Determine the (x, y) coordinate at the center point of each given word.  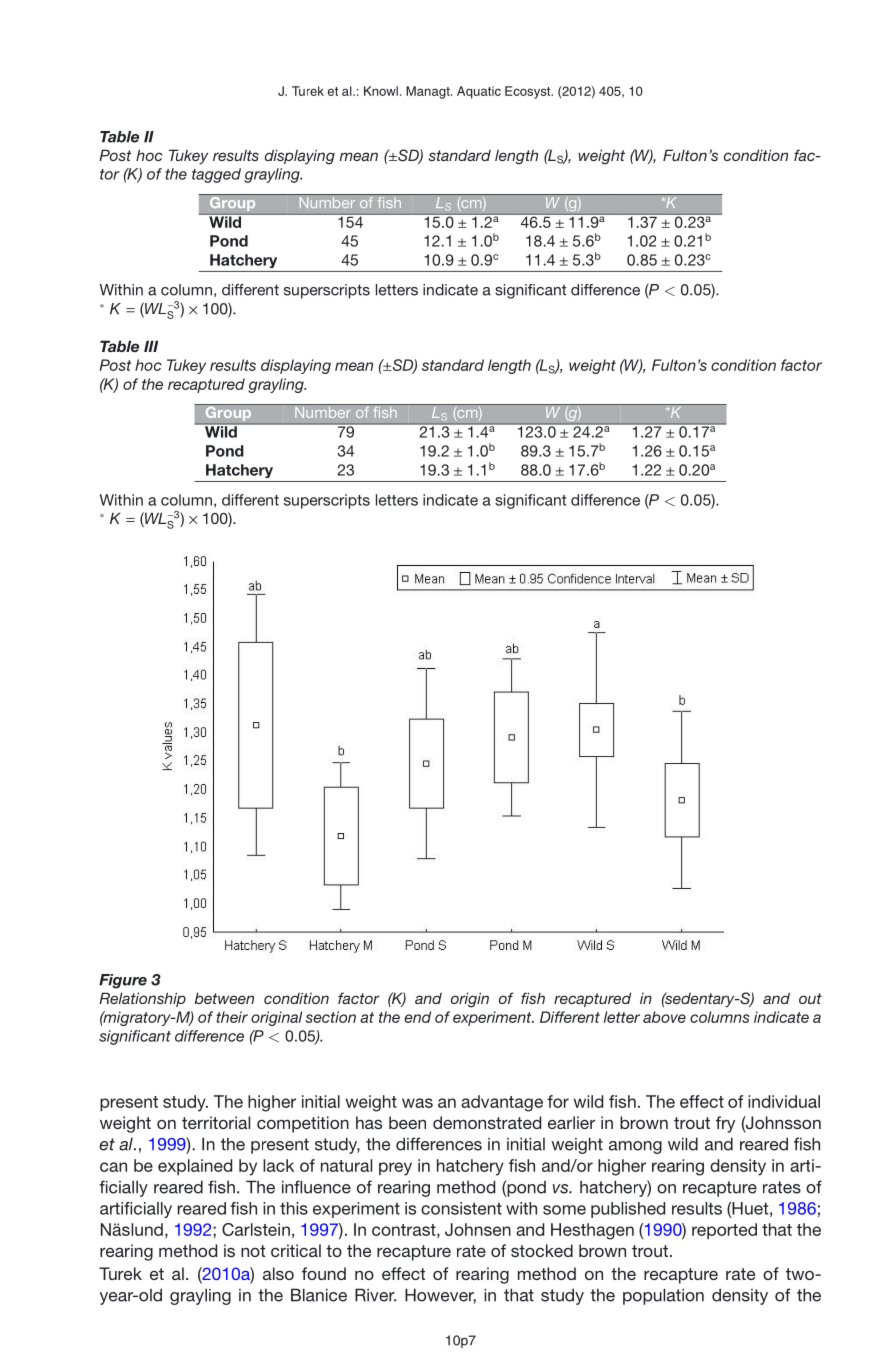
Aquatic (479, 92)
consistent (461, 1208)
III (151, 346)
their (232, 1017)
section (330, 1017)
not (253, 1251)
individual (784, 1101)
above (664, 1017)
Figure (123, 981)
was (417, 1103)
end (417, 1017)
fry (725, 1124)
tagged (216, 175)
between (224, 998)
